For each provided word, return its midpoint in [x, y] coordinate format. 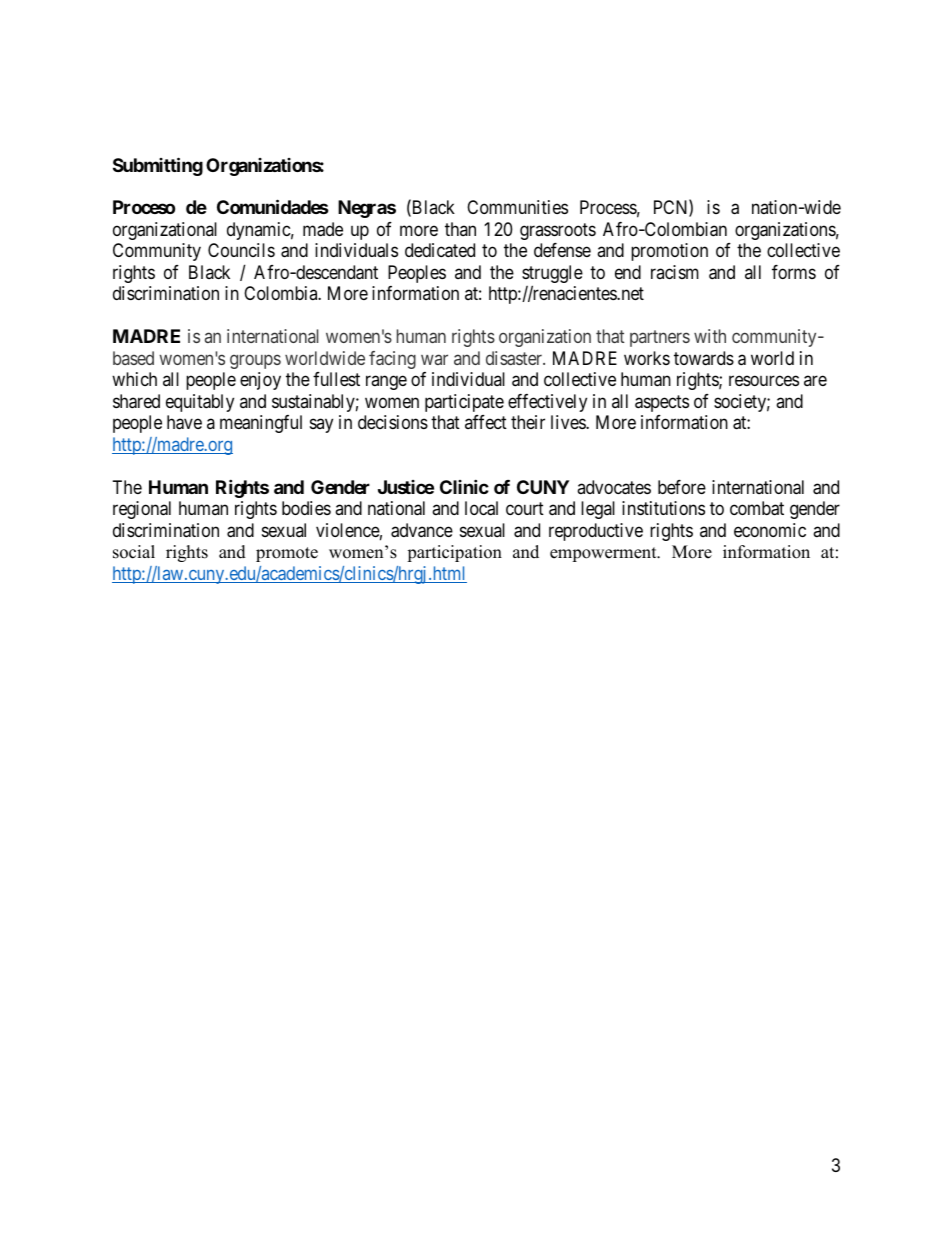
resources [764, 381]
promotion [669, 252]
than [460, 229]
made [323, 229]
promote [287, 554]
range [386, 383]
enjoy [260, 381]
